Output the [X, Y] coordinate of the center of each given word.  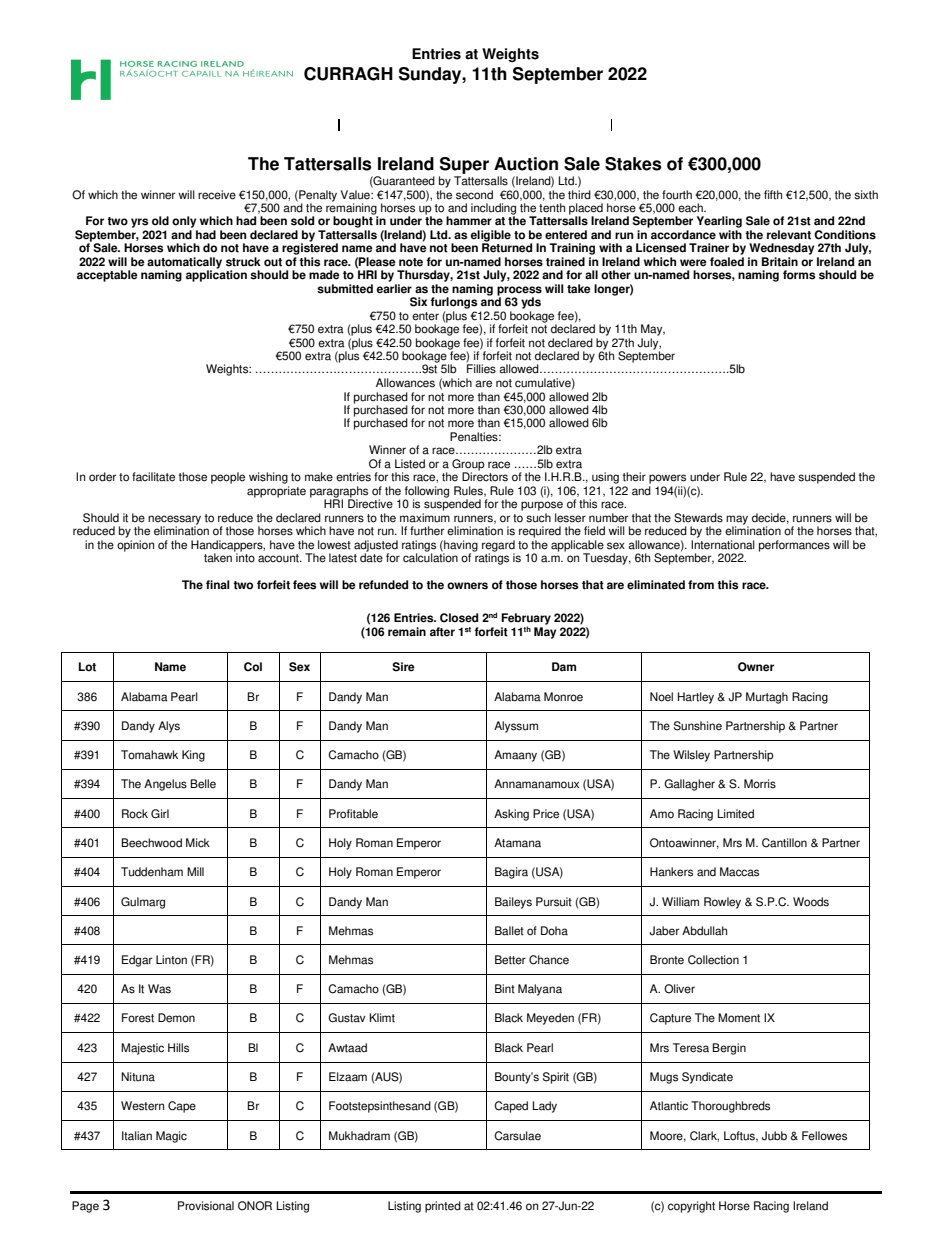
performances [794, 546]
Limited [736, 814]
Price [546, 814]
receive [217, 195]
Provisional [206, 1206]
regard [498, 547]
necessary [174, 521]
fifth [773, 195]
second [474, 195]
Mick [198, 843]
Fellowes [824, 1136]
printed [443, 1207]
